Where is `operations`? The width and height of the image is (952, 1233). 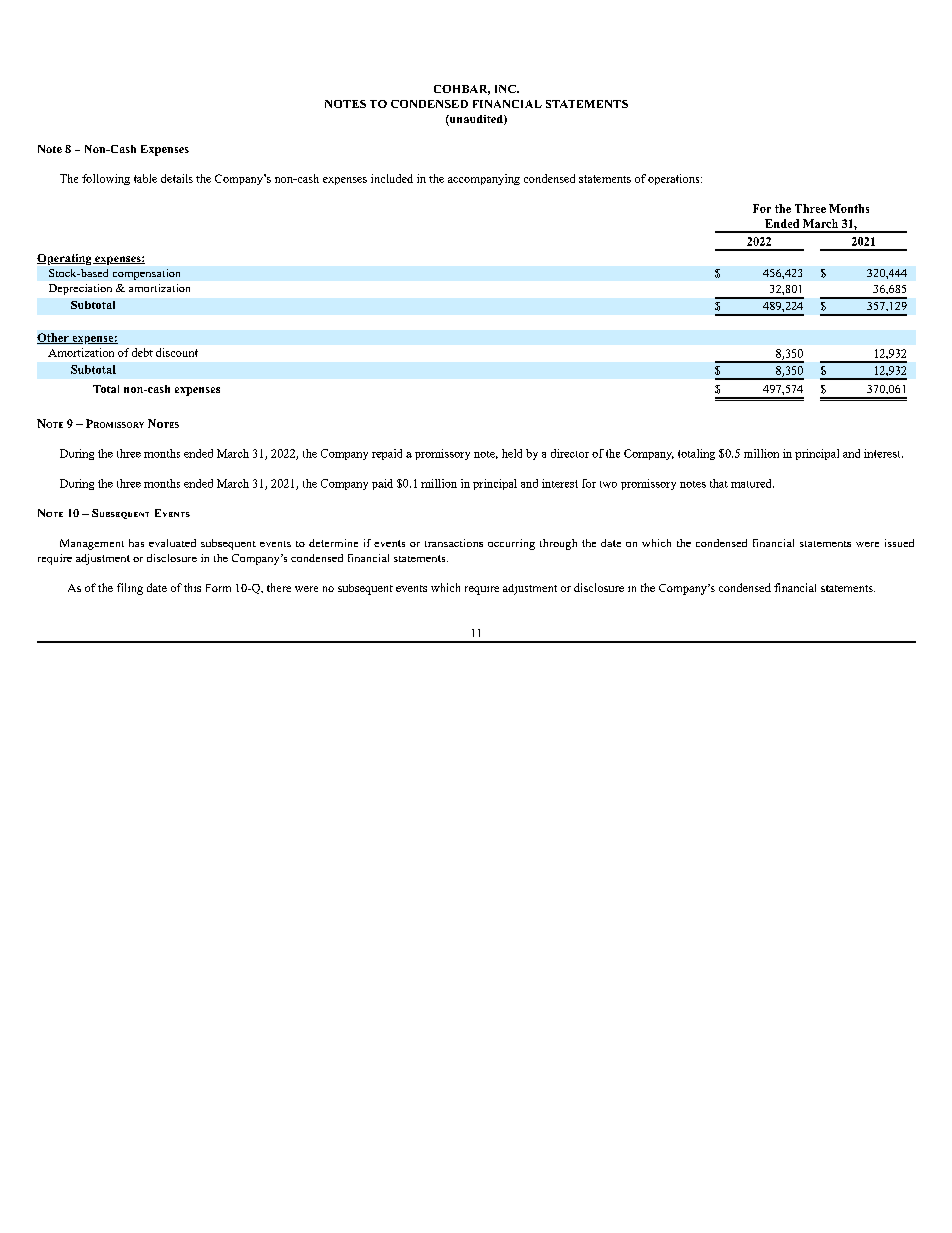 operations is located at coordinates (675, 179).
